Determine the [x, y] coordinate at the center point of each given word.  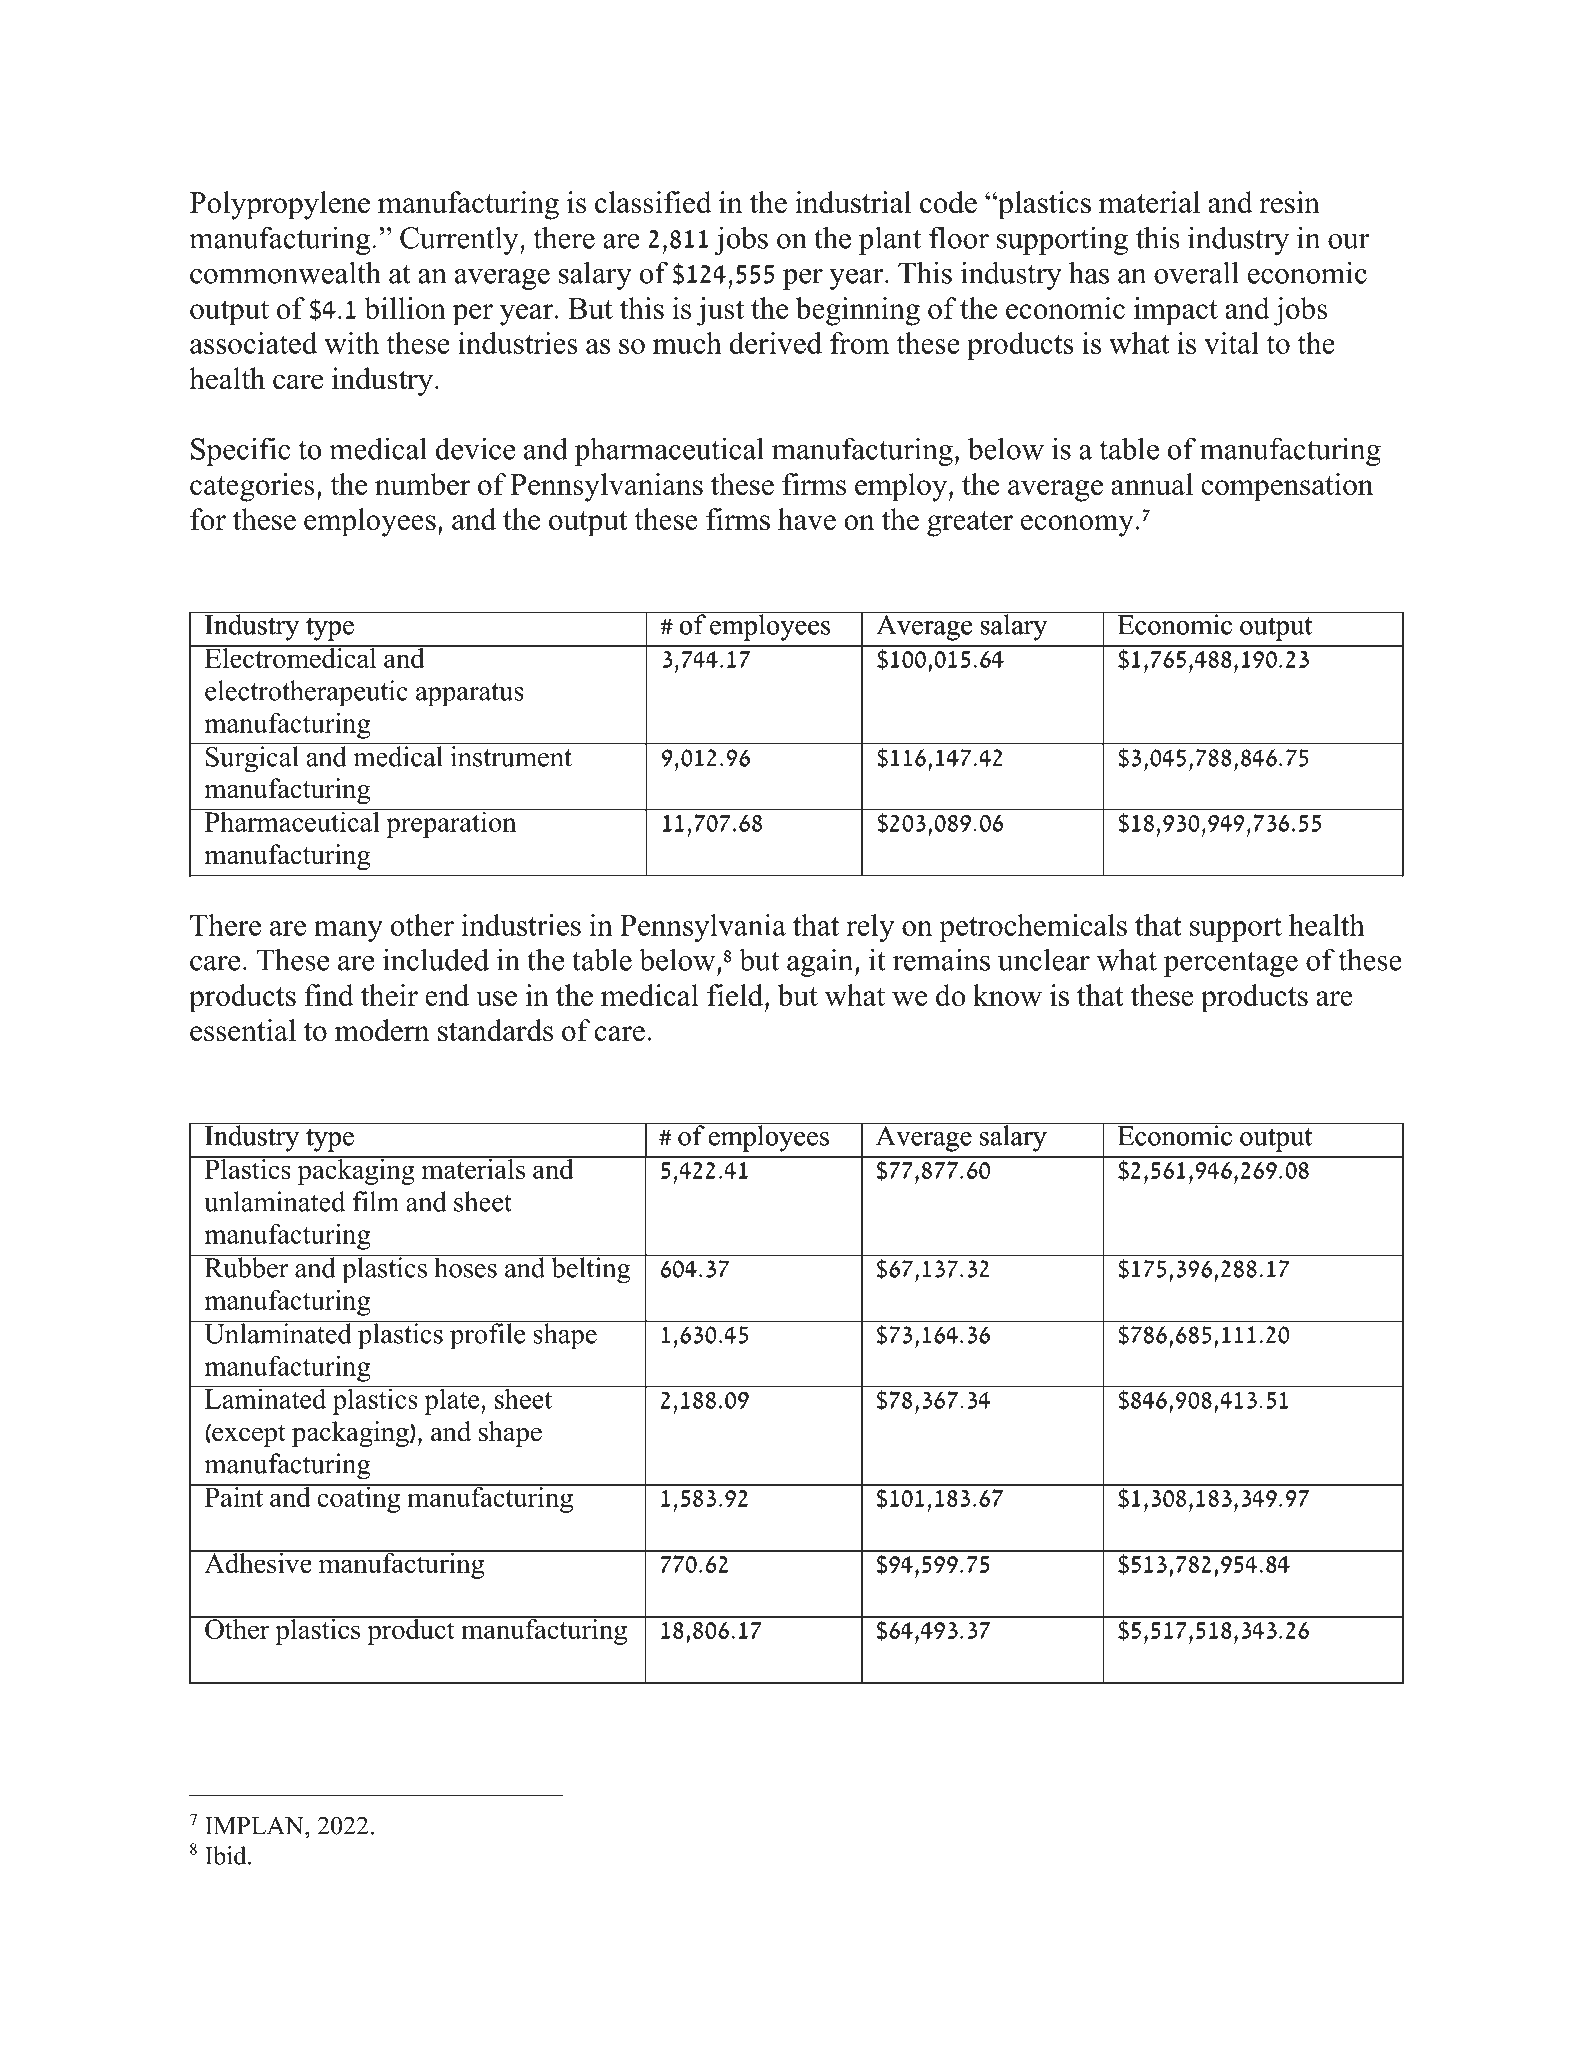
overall [1196, 272]
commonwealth [285, 272]
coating [359, 1499]
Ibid [227, 1855]
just [720, 311]
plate [452, 1400]
